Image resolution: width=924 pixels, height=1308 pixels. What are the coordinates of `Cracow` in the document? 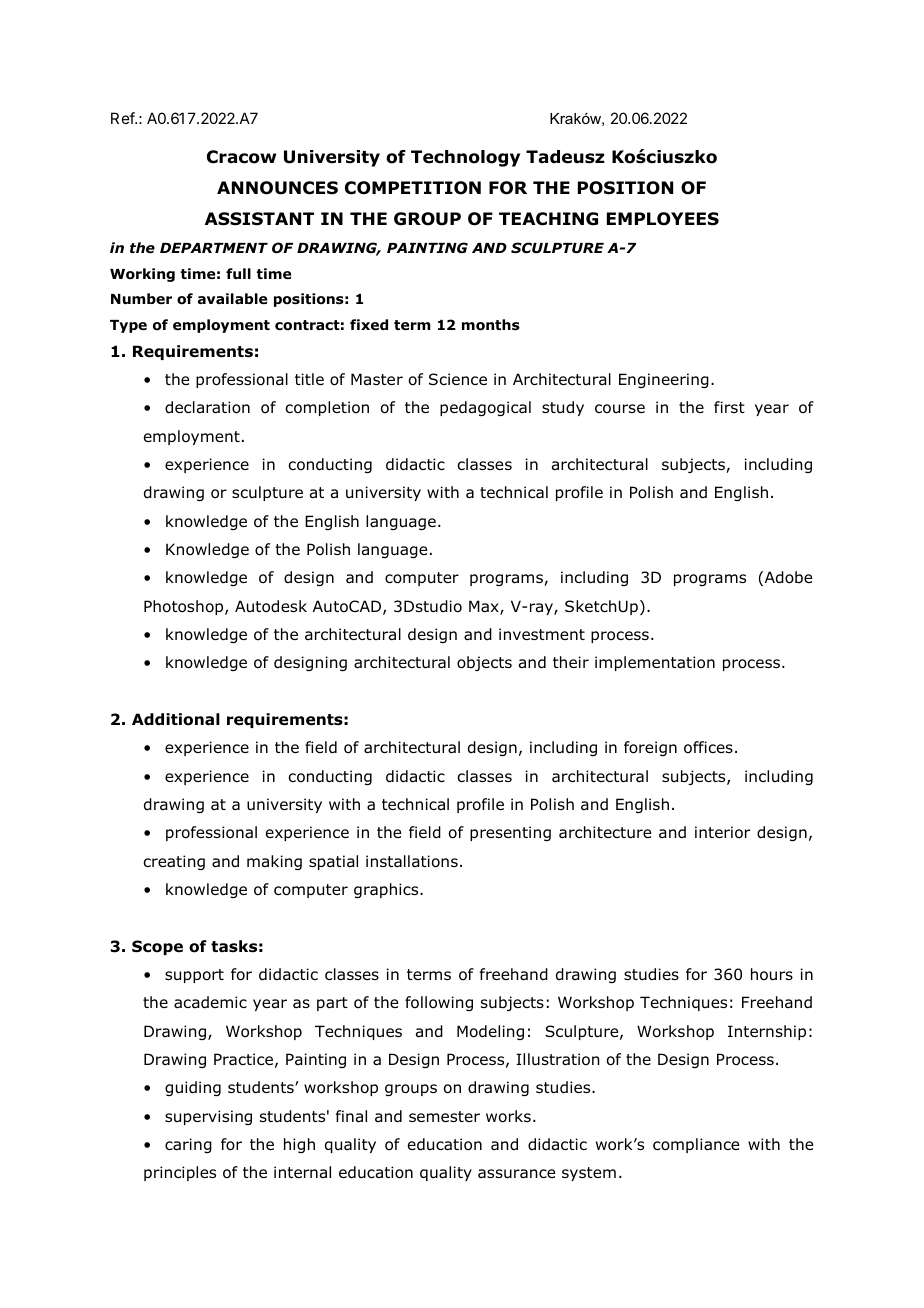 It's located at (241, 157).
